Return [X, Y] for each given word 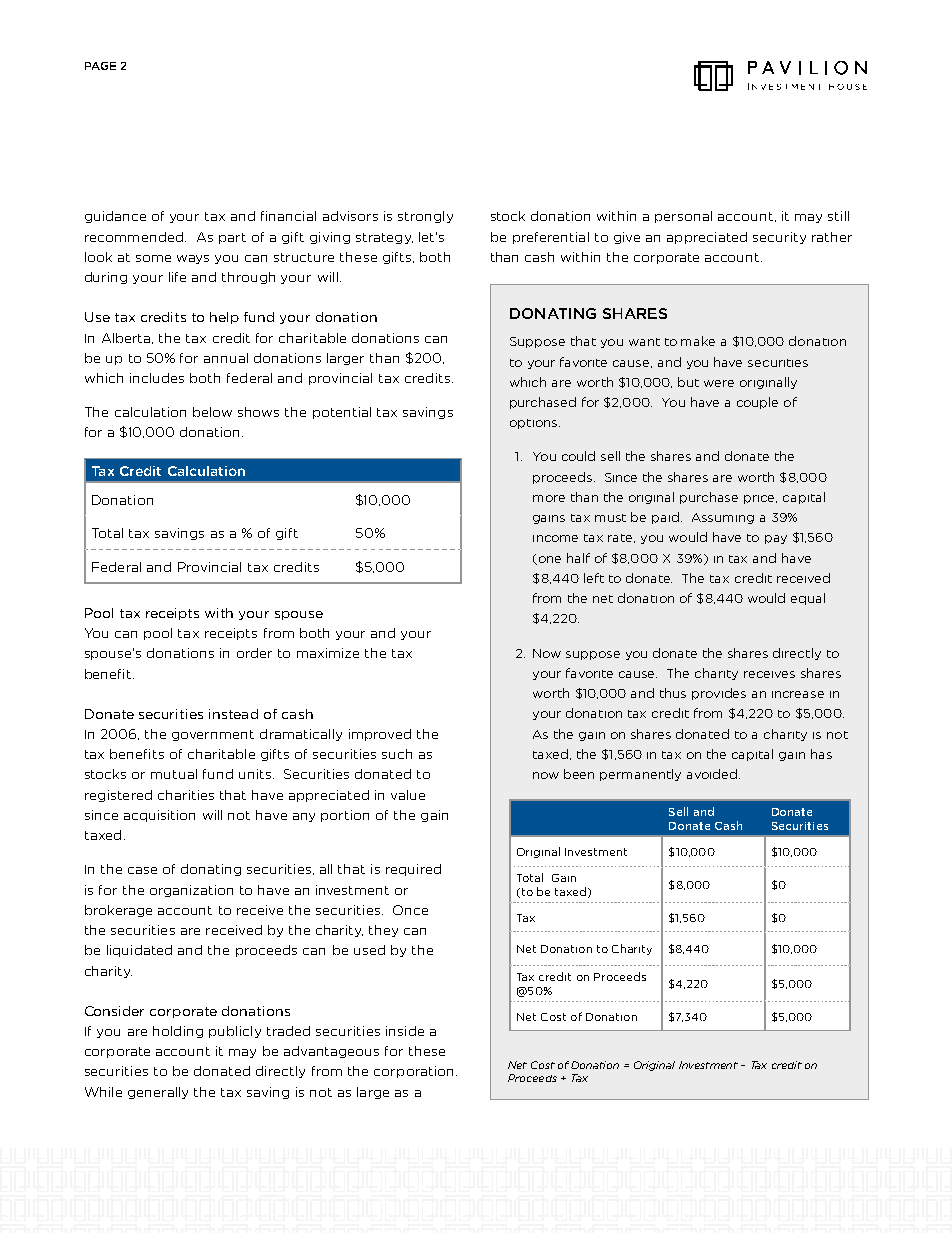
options [535, 424]
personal [683, 217]
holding [178, 1032]
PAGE [100, 66]
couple [757, 403]
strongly [425, 217]
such [397, 754]
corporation [413, 1072]
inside [405, 1031]
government [213, 735]
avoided [712, 774]
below [212, 412]
